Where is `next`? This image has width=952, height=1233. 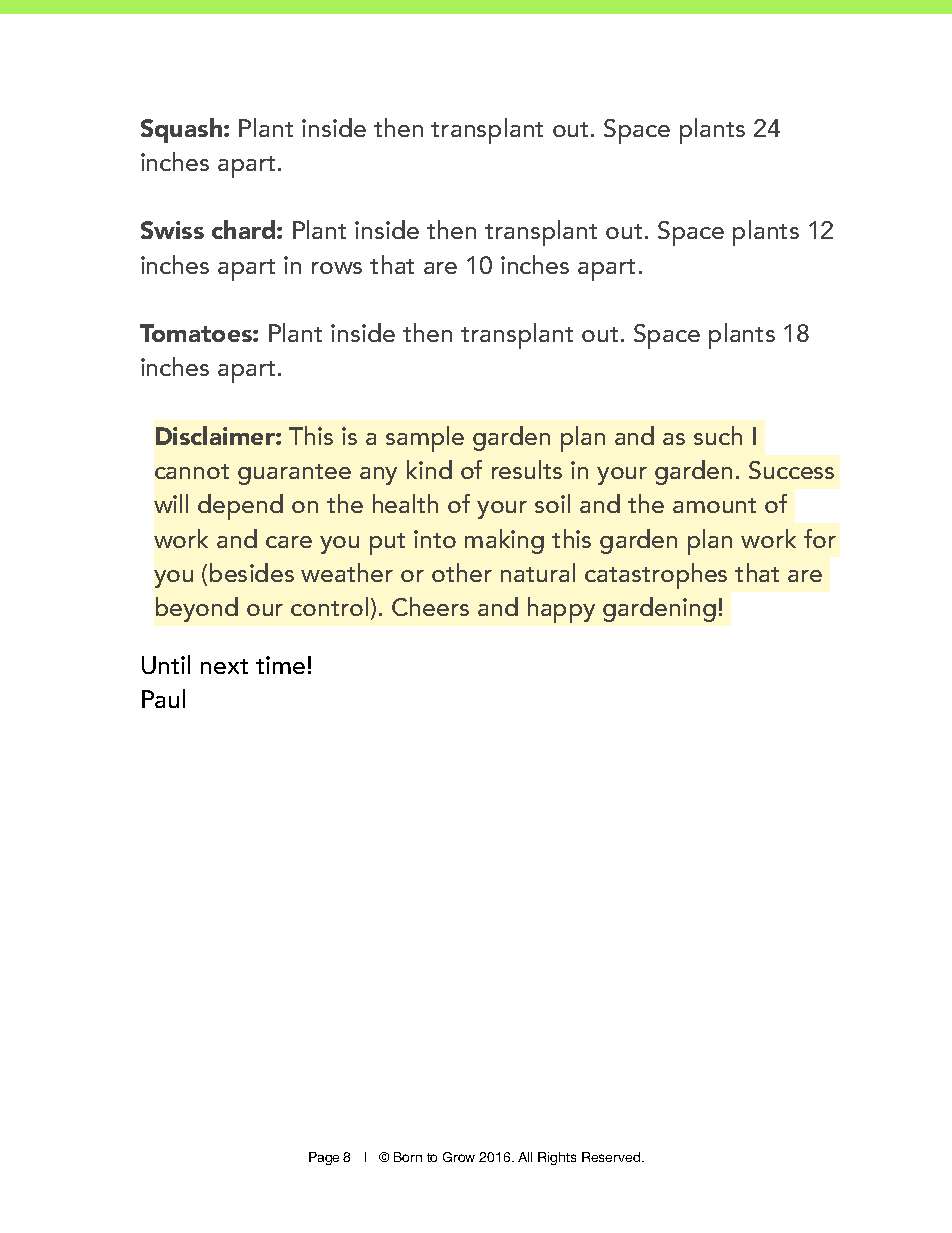
next is located at coordinates (224, 666).
